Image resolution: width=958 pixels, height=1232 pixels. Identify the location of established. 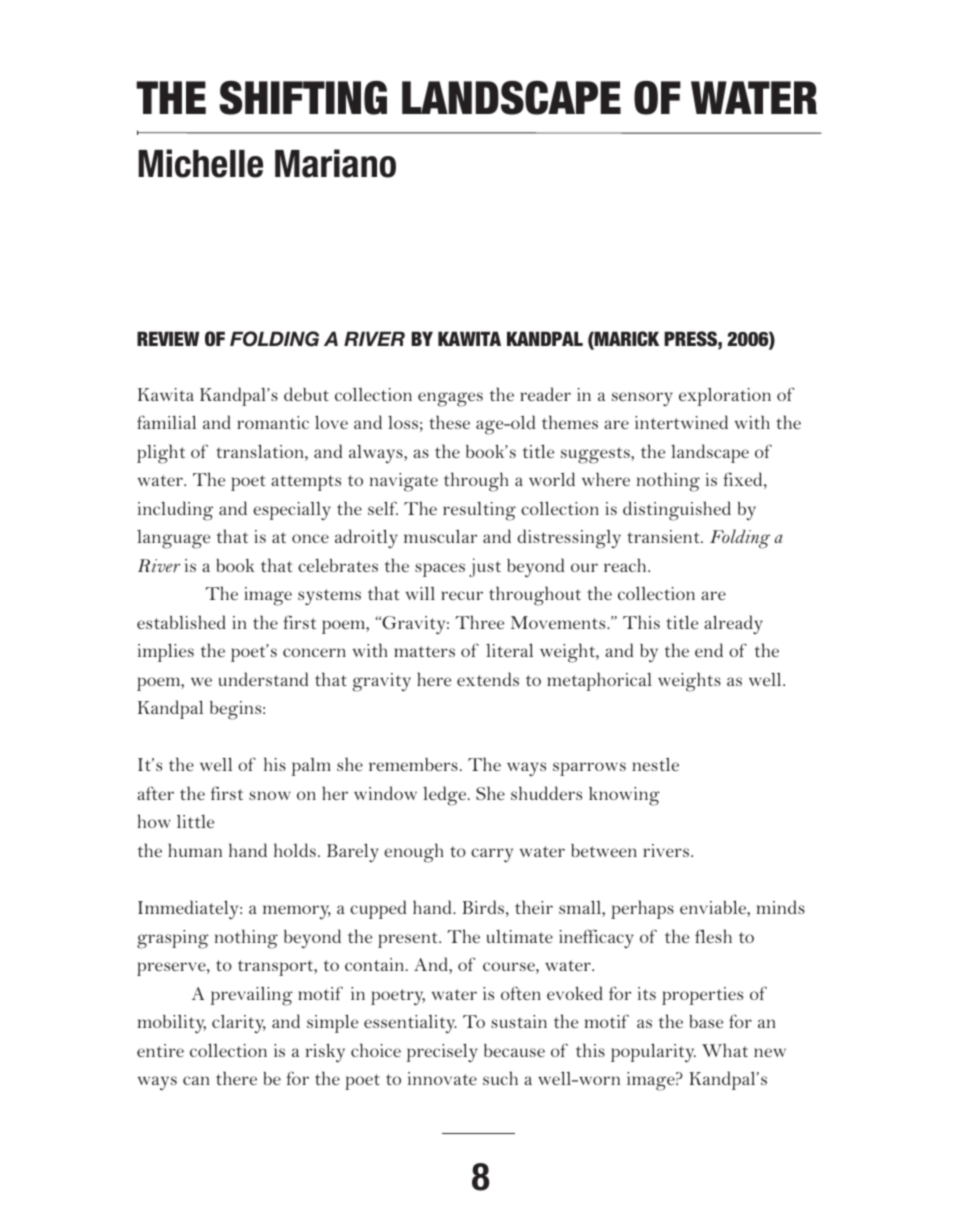
(181, 622).
